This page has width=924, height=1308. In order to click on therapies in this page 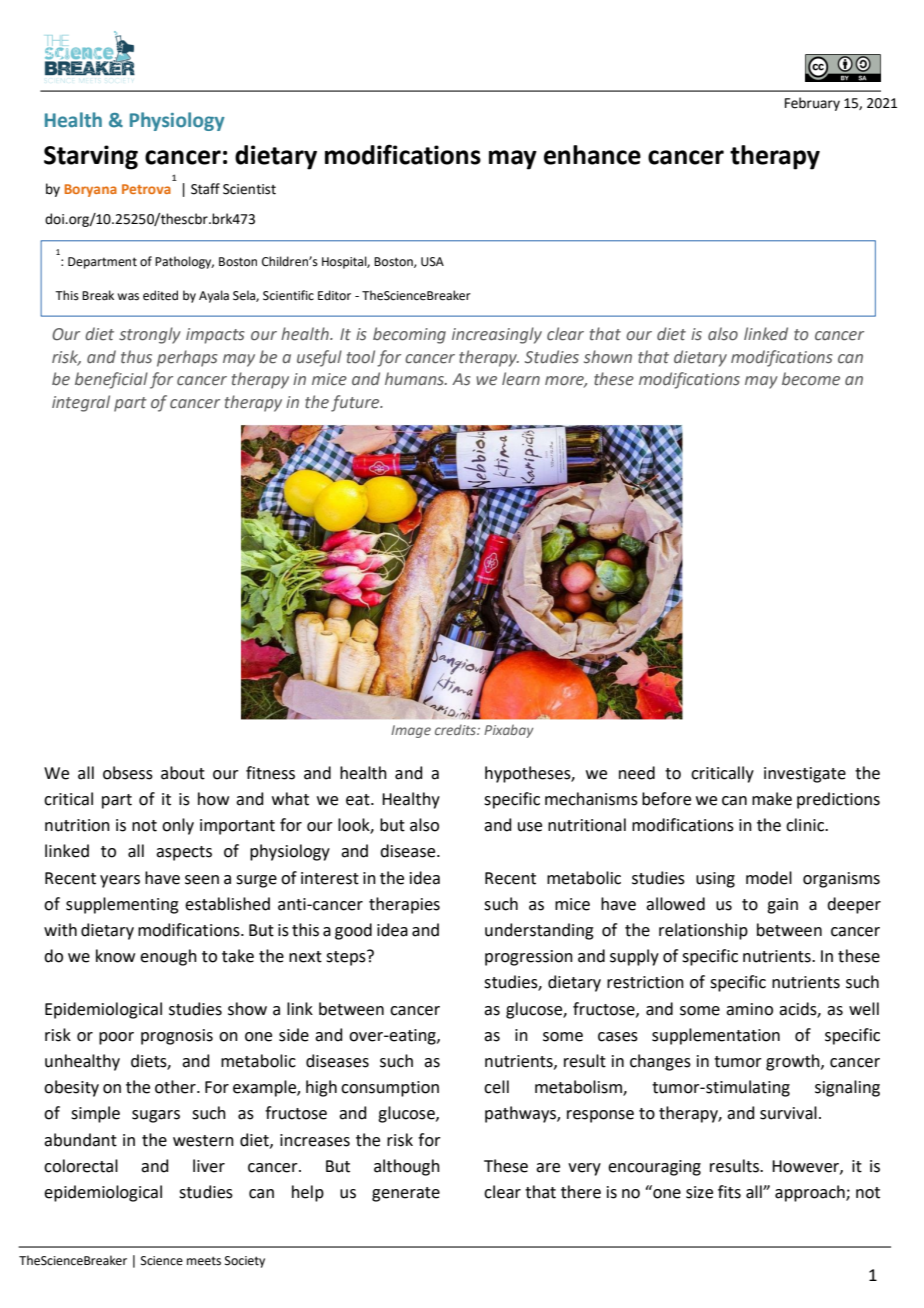, I will do `click(404, 905)`.
